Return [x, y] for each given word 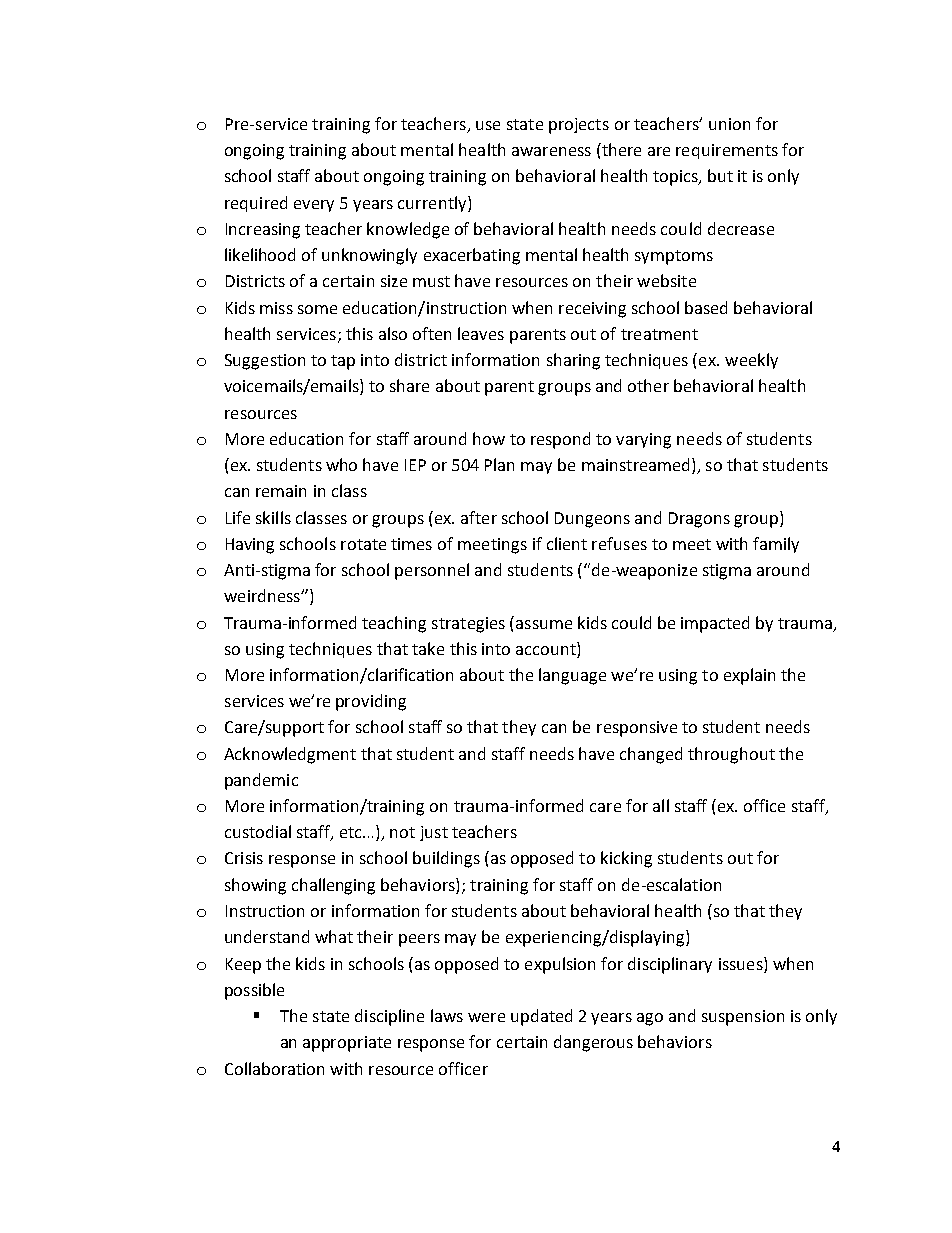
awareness [551, 151]
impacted [715, 624]
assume [544, 624]
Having [250, 546]
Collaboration [274, 1068]
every [314, 206]
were [486, 1017]
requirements [727, 151]
